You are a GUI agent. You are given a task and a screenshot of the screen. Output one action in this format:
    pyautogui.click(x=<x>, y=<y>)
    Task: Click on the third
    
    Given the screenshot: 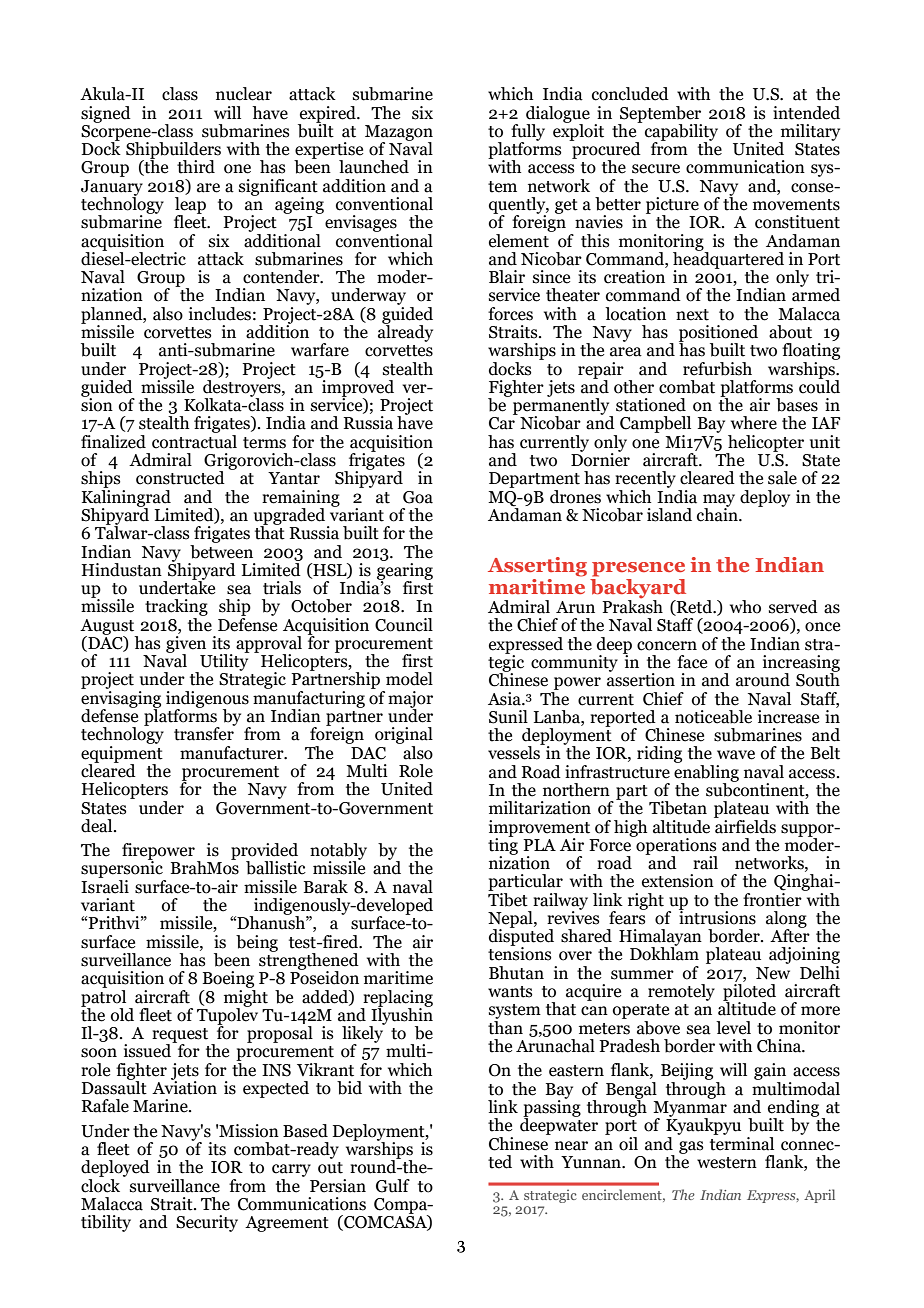 What is the action you would take?
    pyautogui.click(x=196, y=167)
